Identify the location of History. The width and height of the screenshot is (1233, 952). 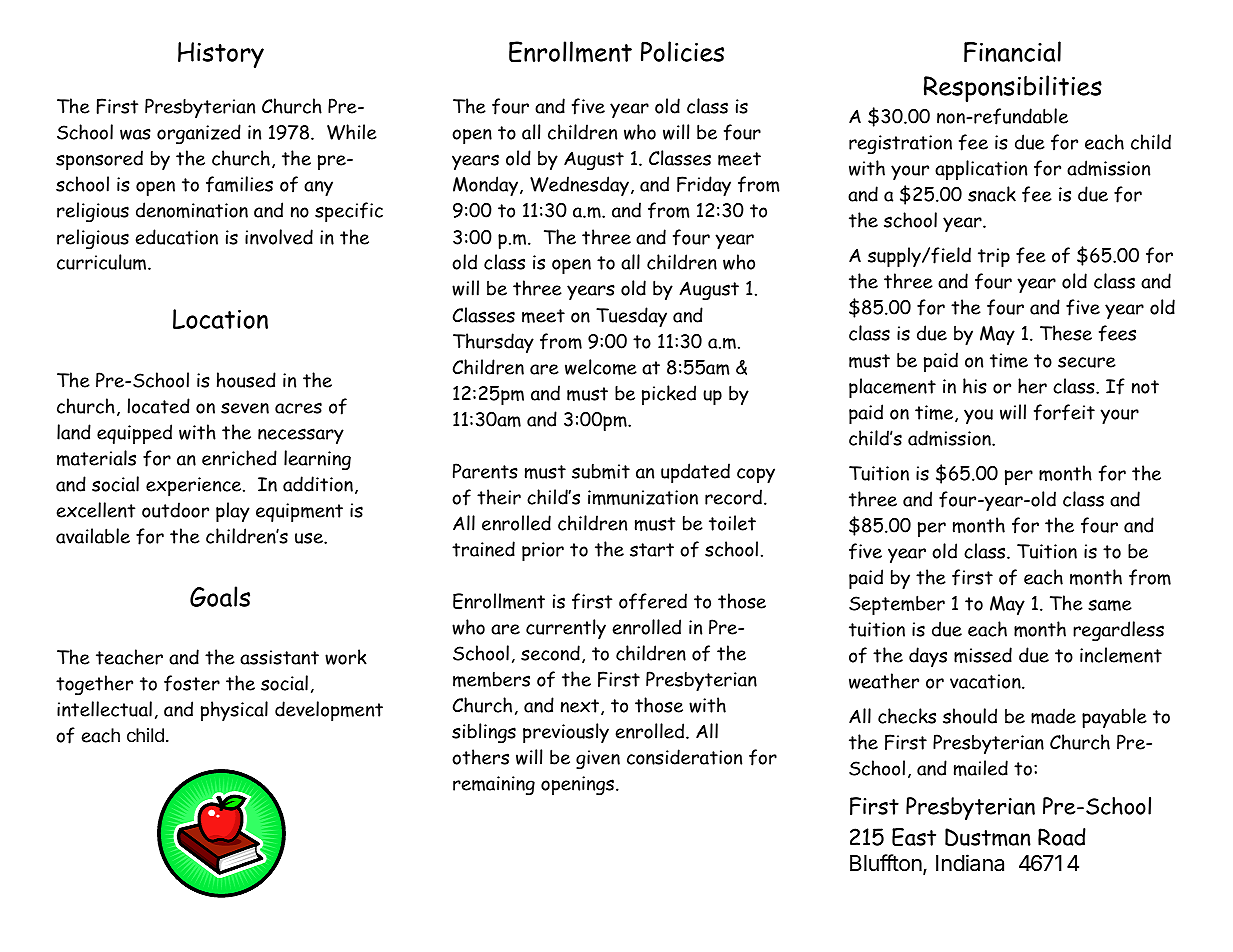
(221, 55).
